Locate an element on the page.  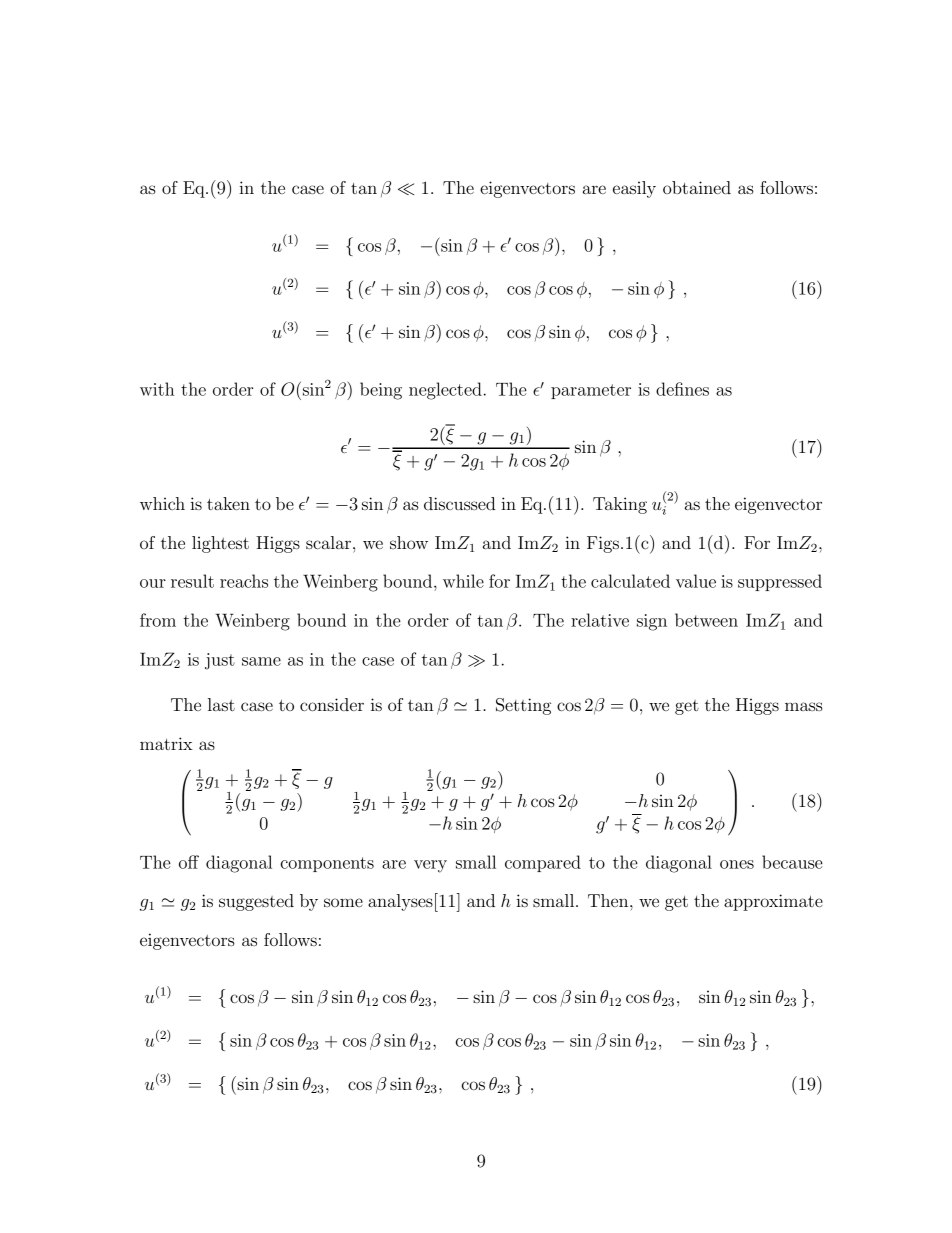
defines is located at coordinates (682, 389).
